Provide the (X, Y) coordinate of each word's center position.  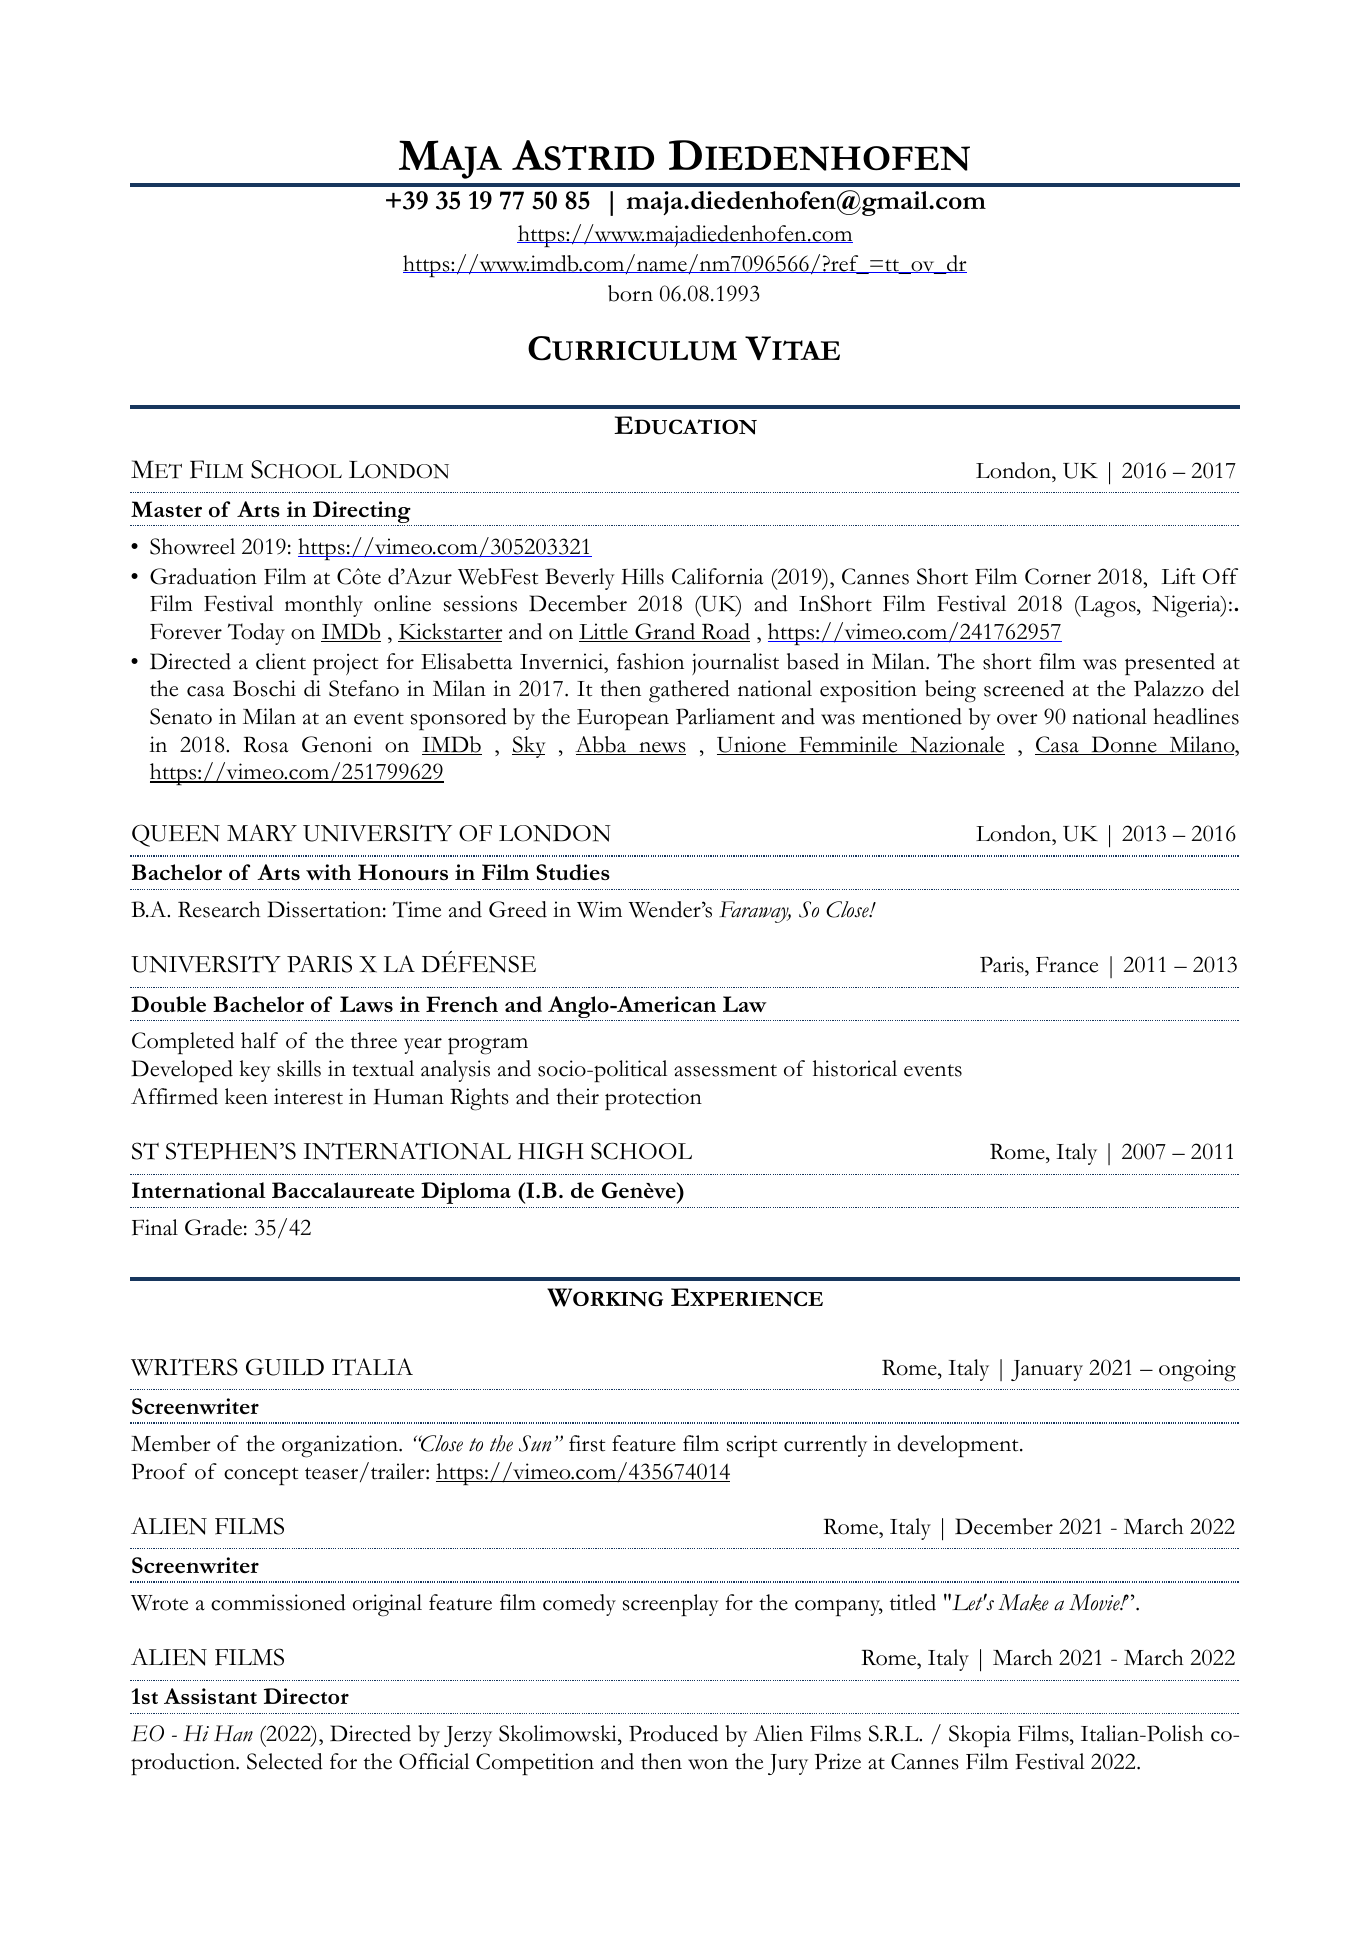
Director (306, 1696)
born (630, 293)
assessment (725, 1070)
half (259, 1040)
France (1067, 964)
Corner (1058, 576)
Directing (362, 513)
